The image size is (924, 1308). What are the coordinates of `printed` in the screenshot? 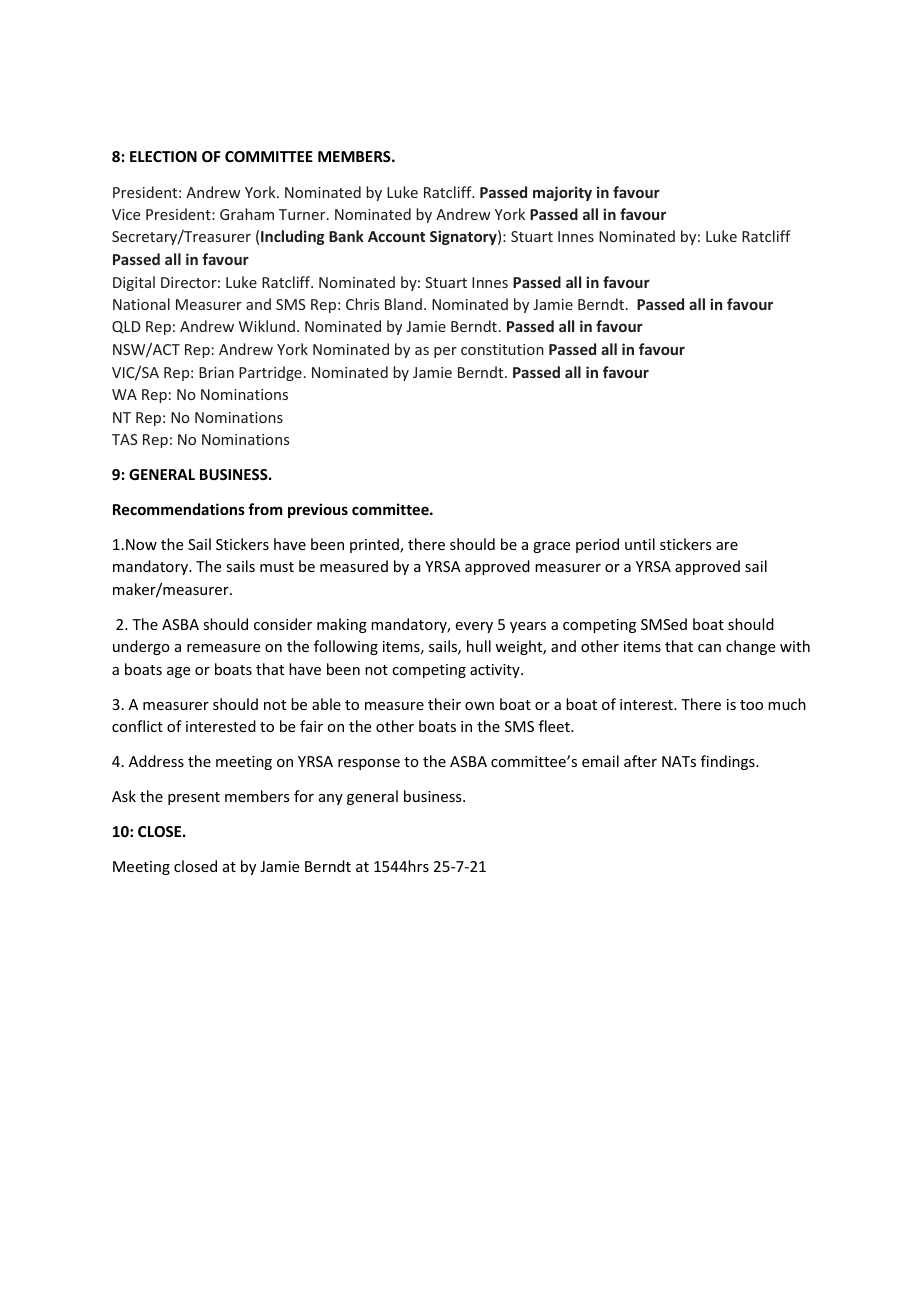 It's located at (375, 545).
